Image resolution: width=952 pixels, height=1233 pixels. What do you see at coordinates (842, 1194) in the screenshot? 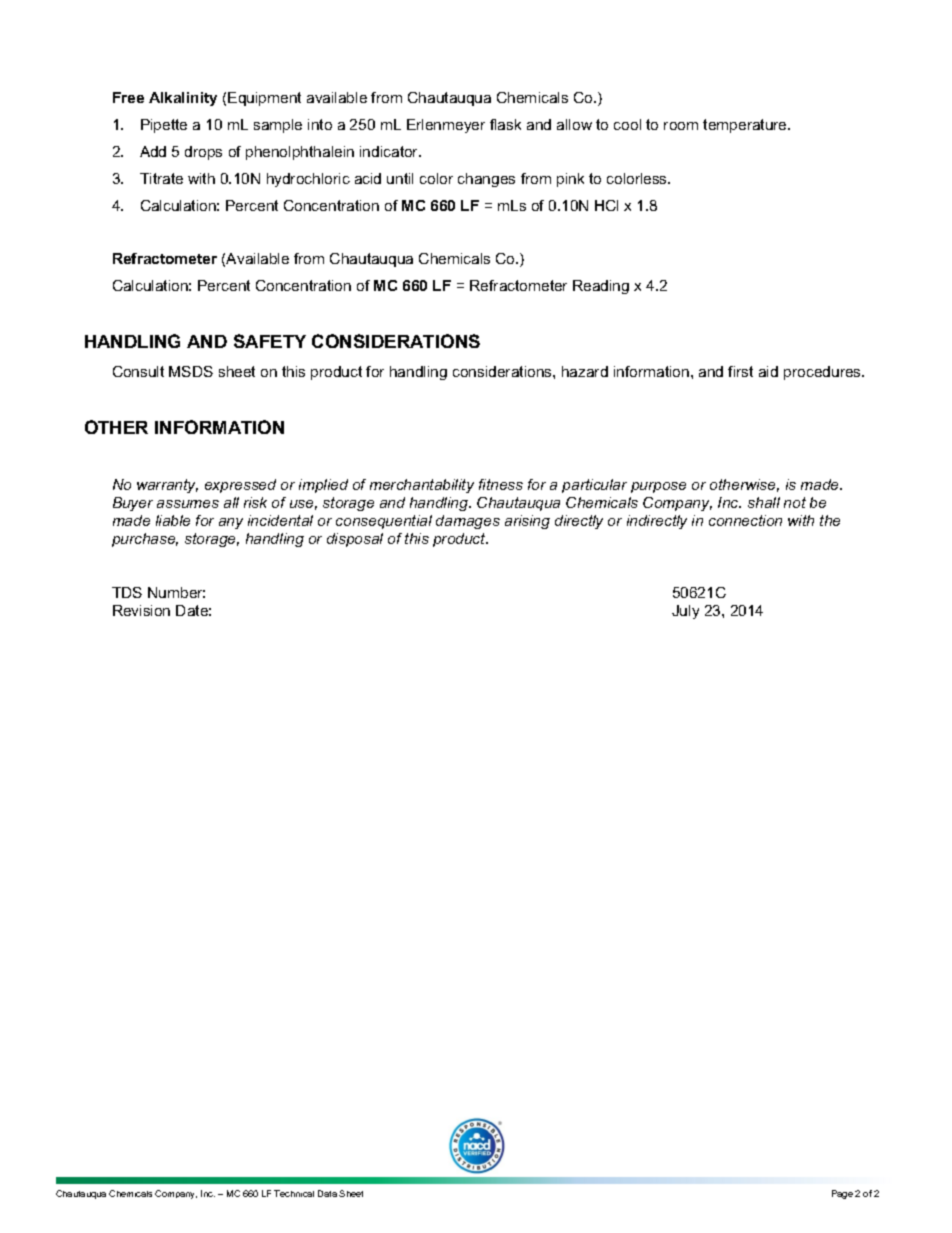
I see `Page` at bounding box center [842, 1194].
